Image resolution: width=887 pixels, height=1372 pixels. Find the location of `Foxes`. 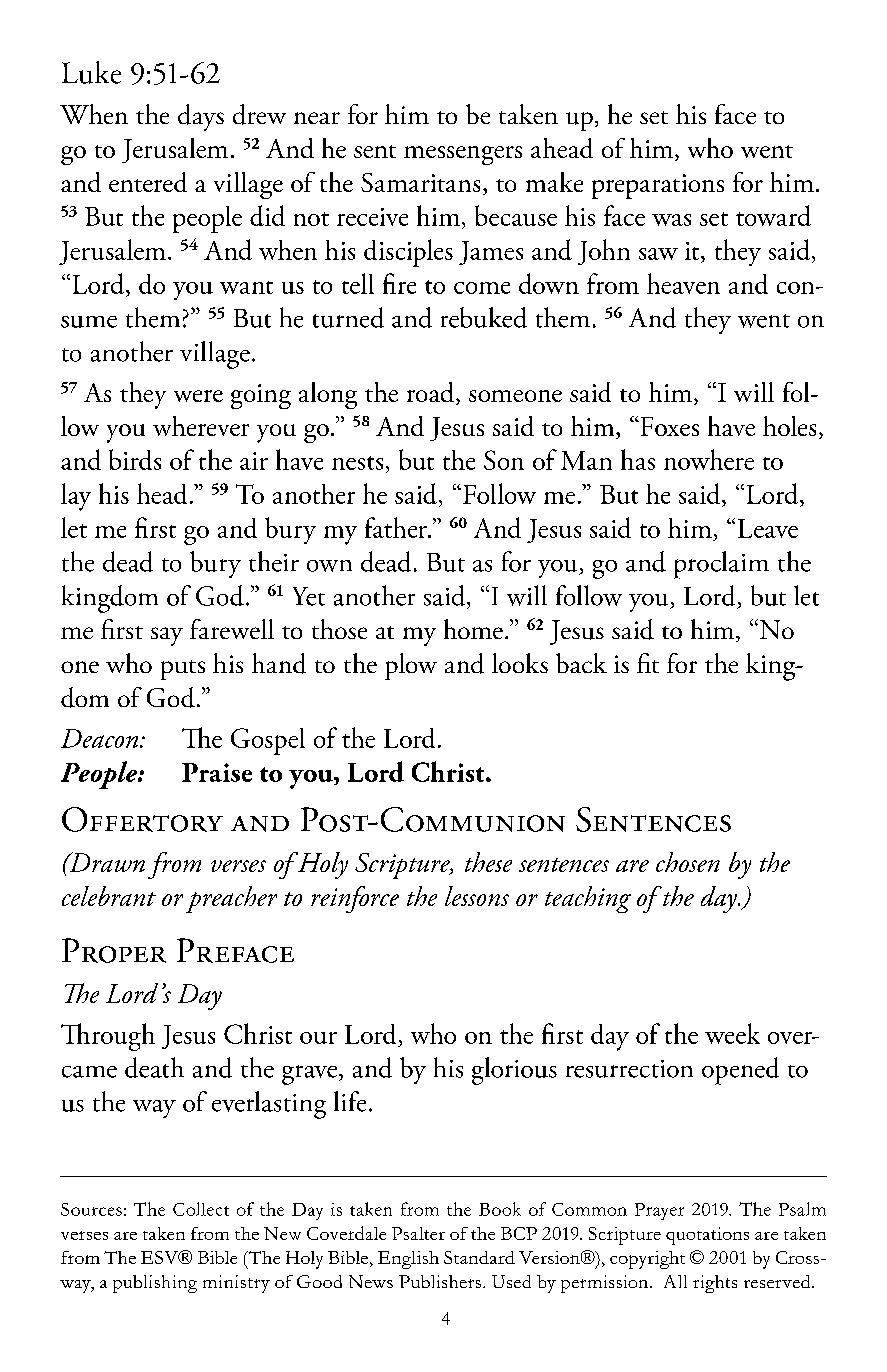

Foxes is located at coordinates (668, 426).
